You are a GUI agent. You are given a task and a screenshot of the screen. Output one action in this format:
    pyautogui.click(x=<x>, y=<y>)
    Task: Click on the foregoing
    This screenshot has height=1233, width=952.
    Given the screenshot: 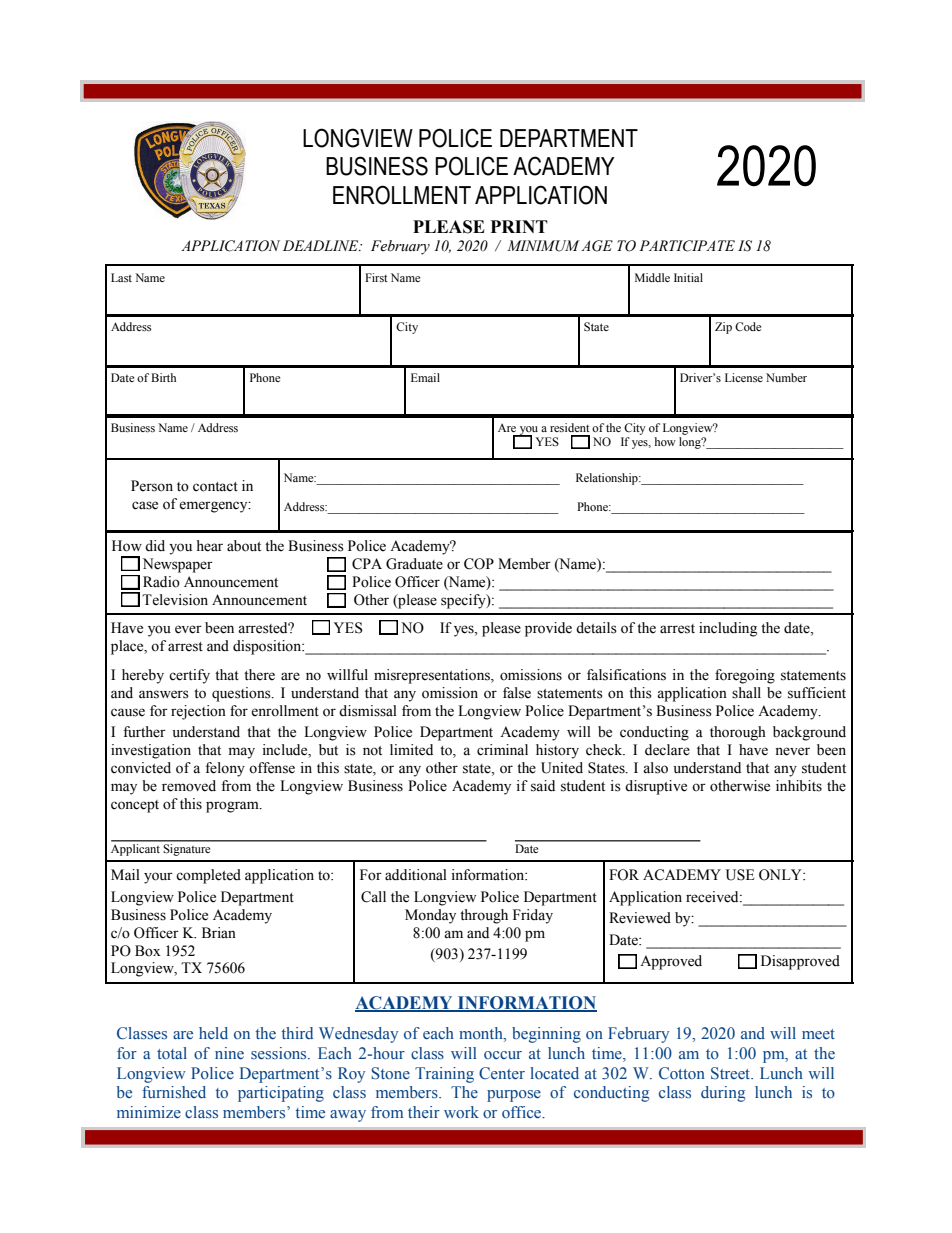 What is the action you would take?
    pyautogui.click(x=745, y=676)
